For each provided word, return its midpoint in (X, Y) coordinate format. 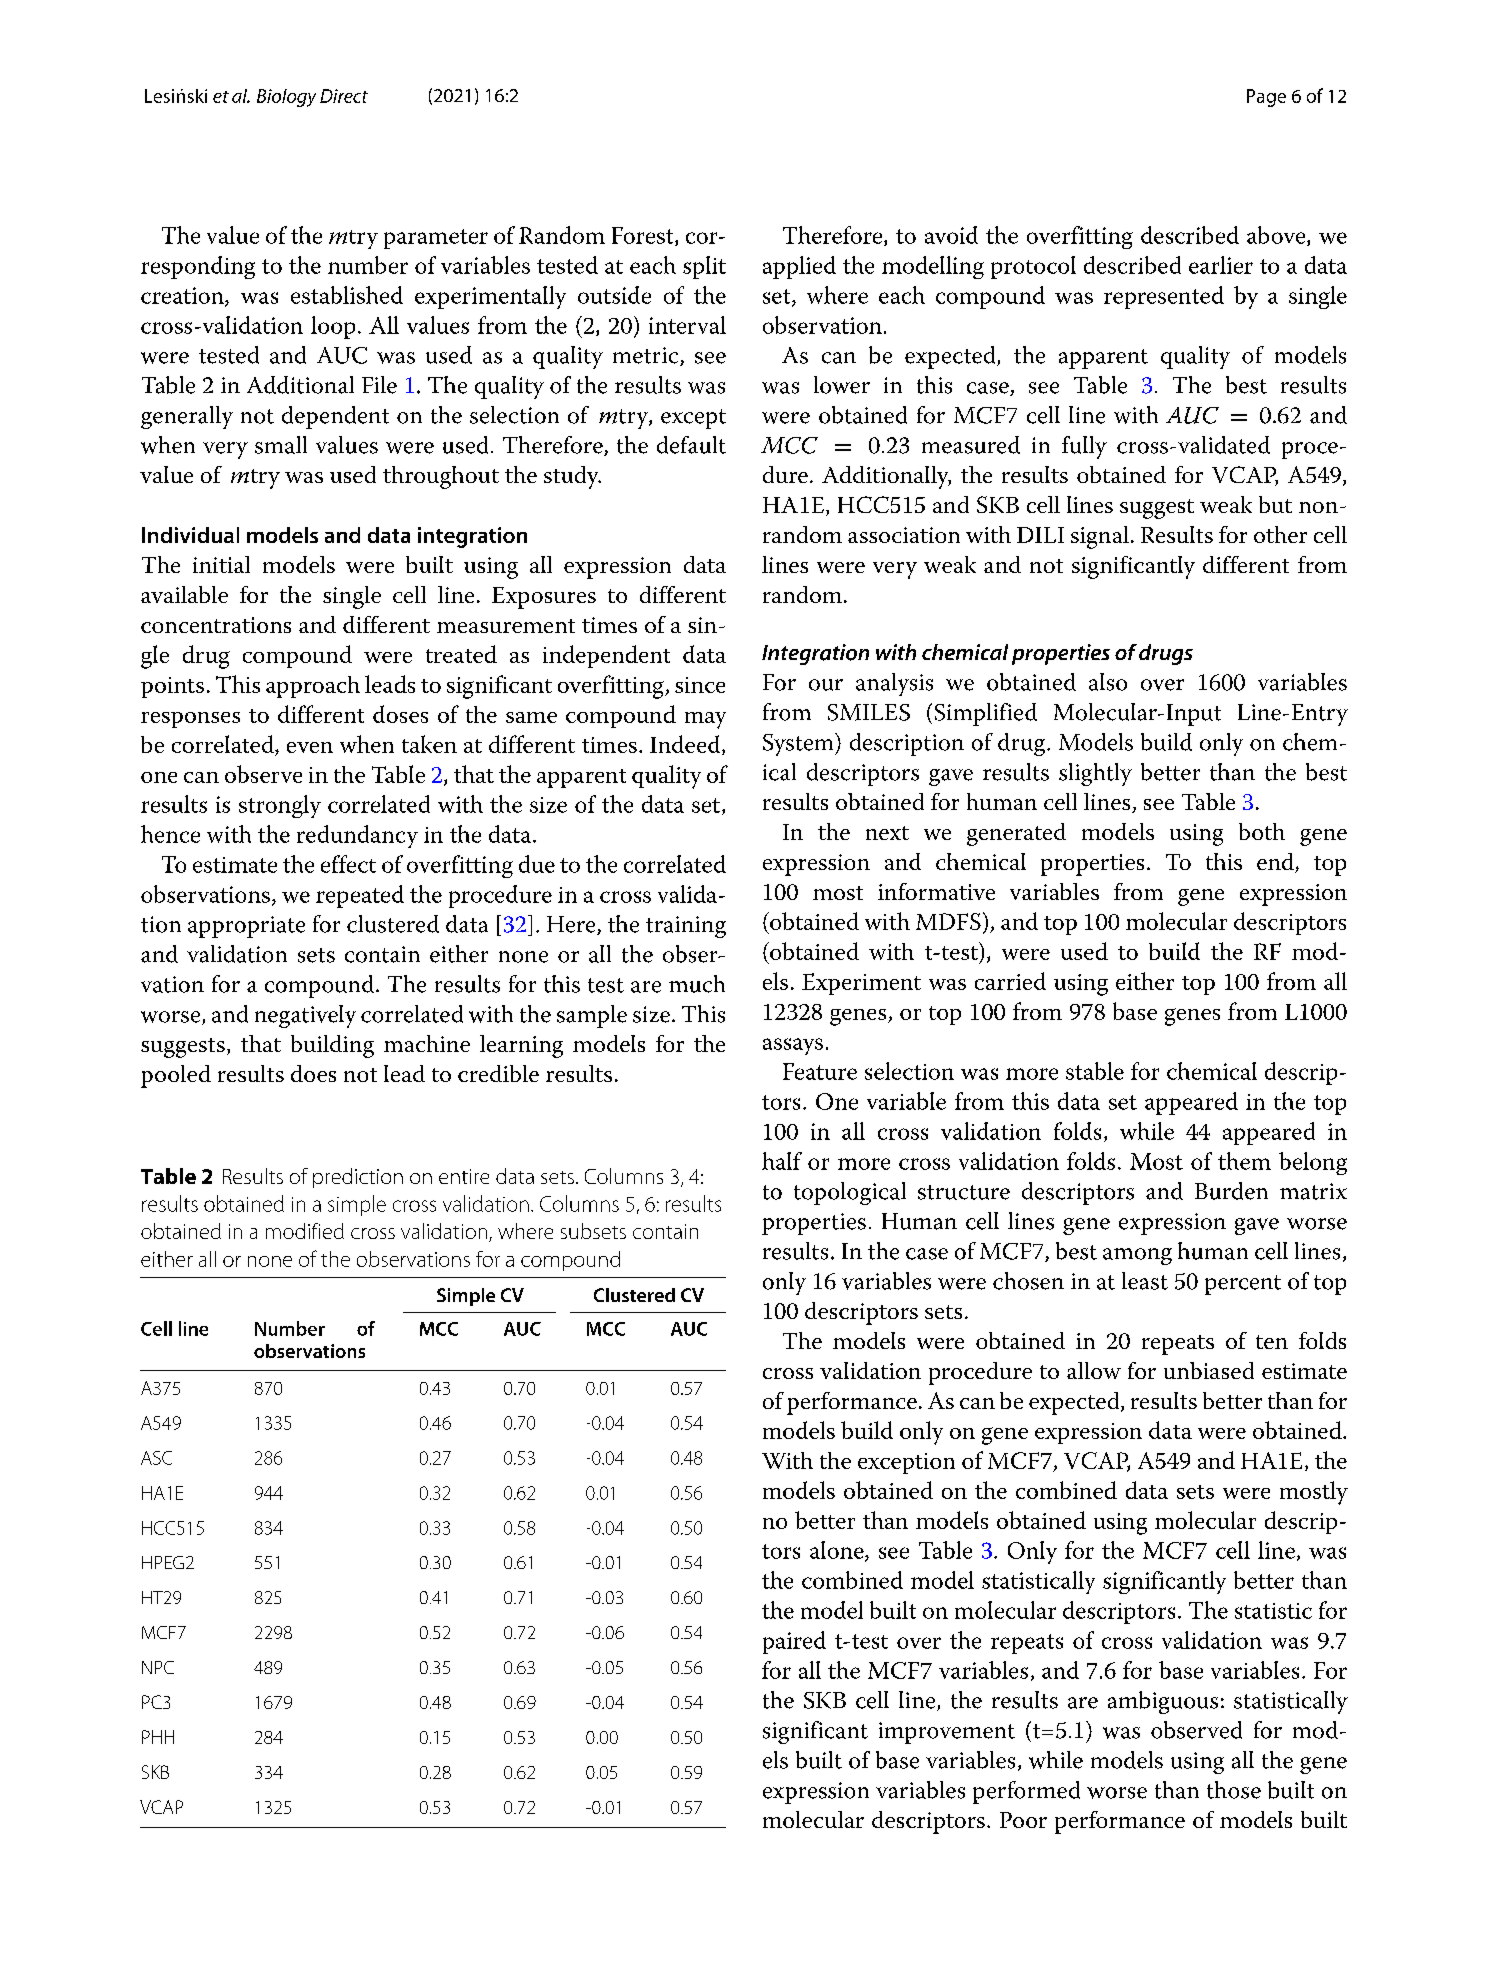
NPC (158, 1667)
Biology (286, 98)
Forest (644, 236)
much (697, 984)
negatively (305, 1016)
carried (1010, 981)
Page (1266, 98)
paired (794, 1642)
